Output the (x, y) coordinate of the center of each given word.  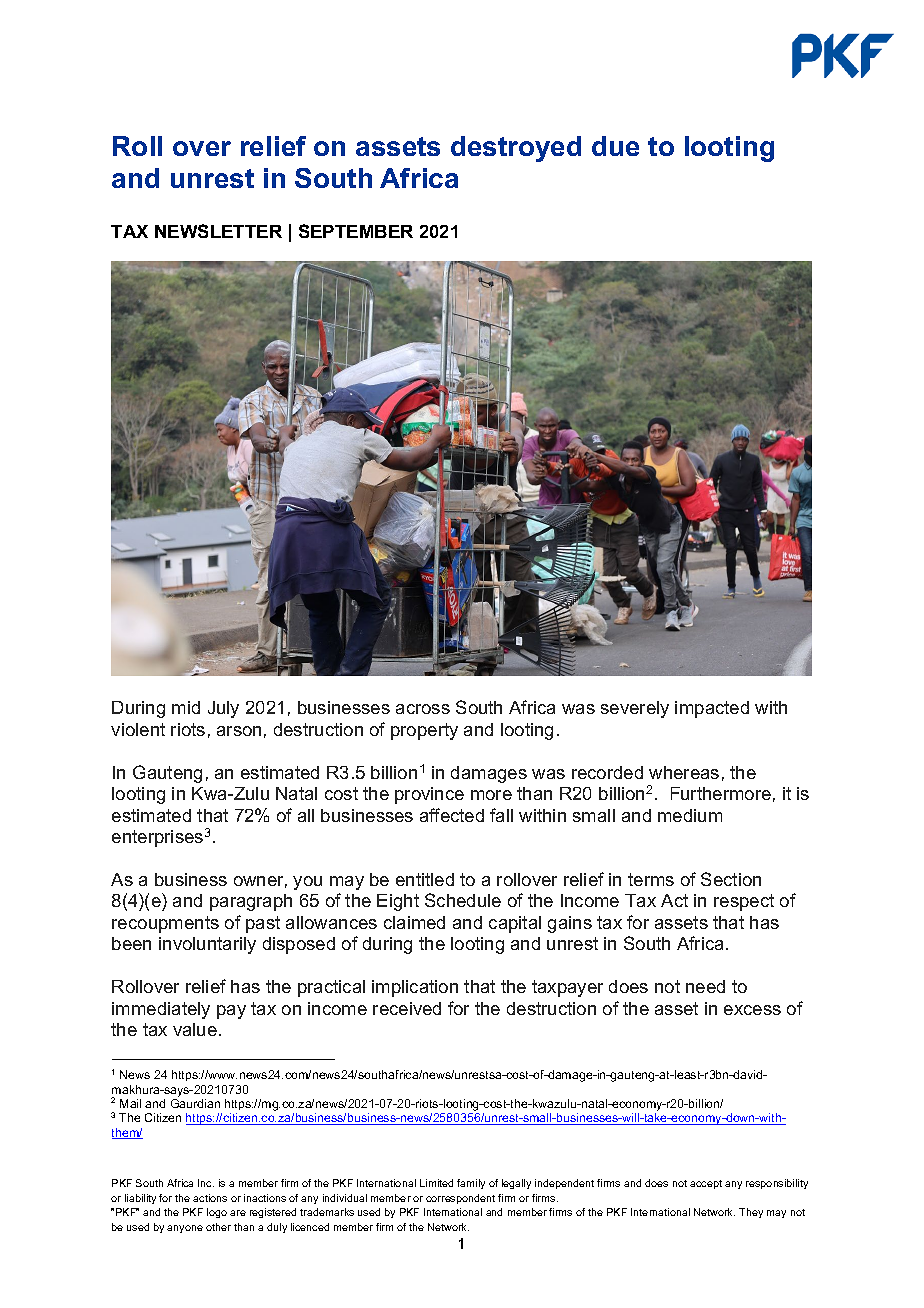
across (423, 709)
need (705, 986)
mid (186, 707)
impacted (712, 709)
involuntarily (207, 945)
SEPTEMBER (356, 231)
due (615, 146)
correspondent (460, 1199)
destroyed (516, 149)
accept (706, 1184)
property (424, 731)
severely (635, 709)
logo (217, 1213)
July (223, 709)
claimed (414, 922)
